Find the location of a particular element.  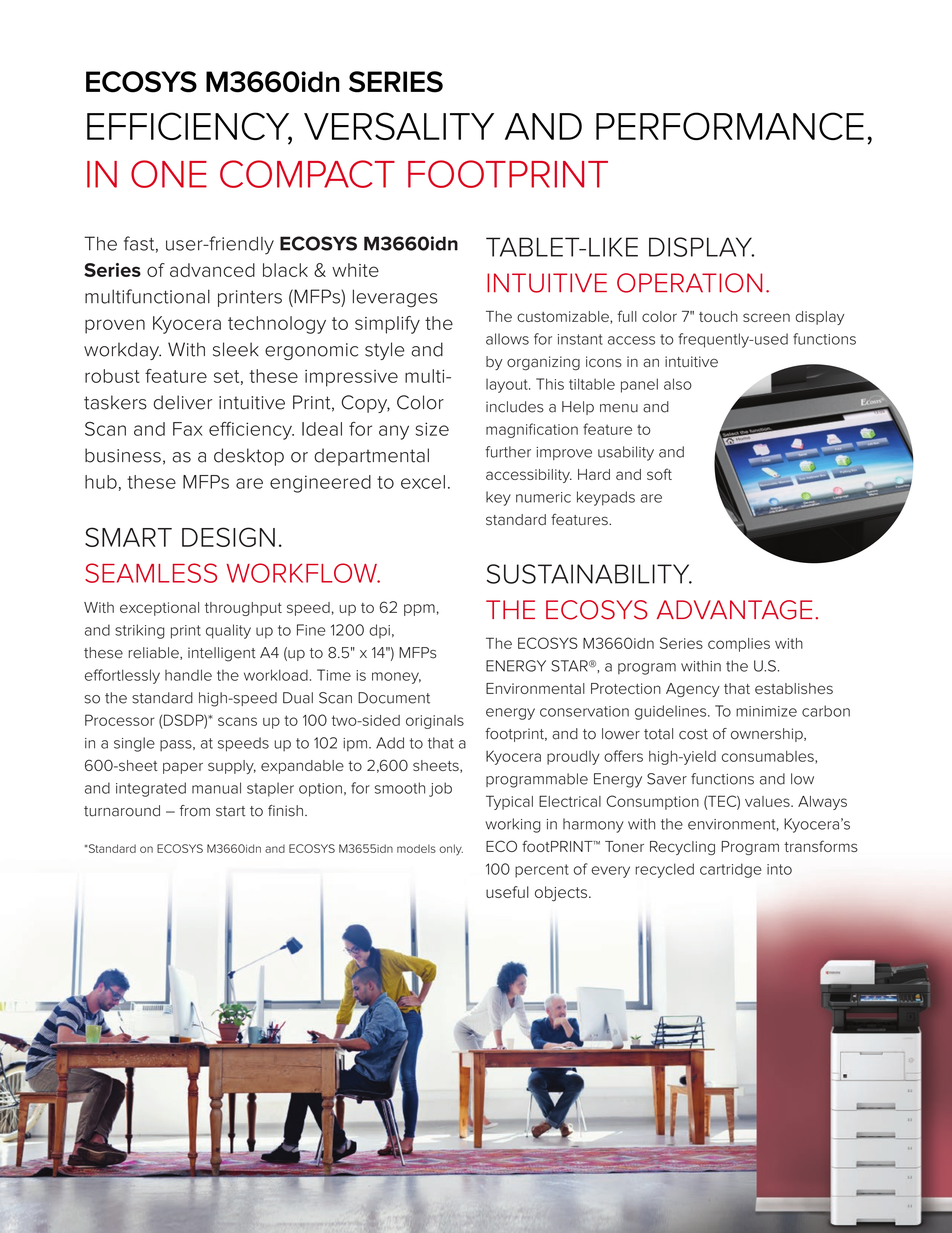

DESIGN is located at coordinates (228, 537).
